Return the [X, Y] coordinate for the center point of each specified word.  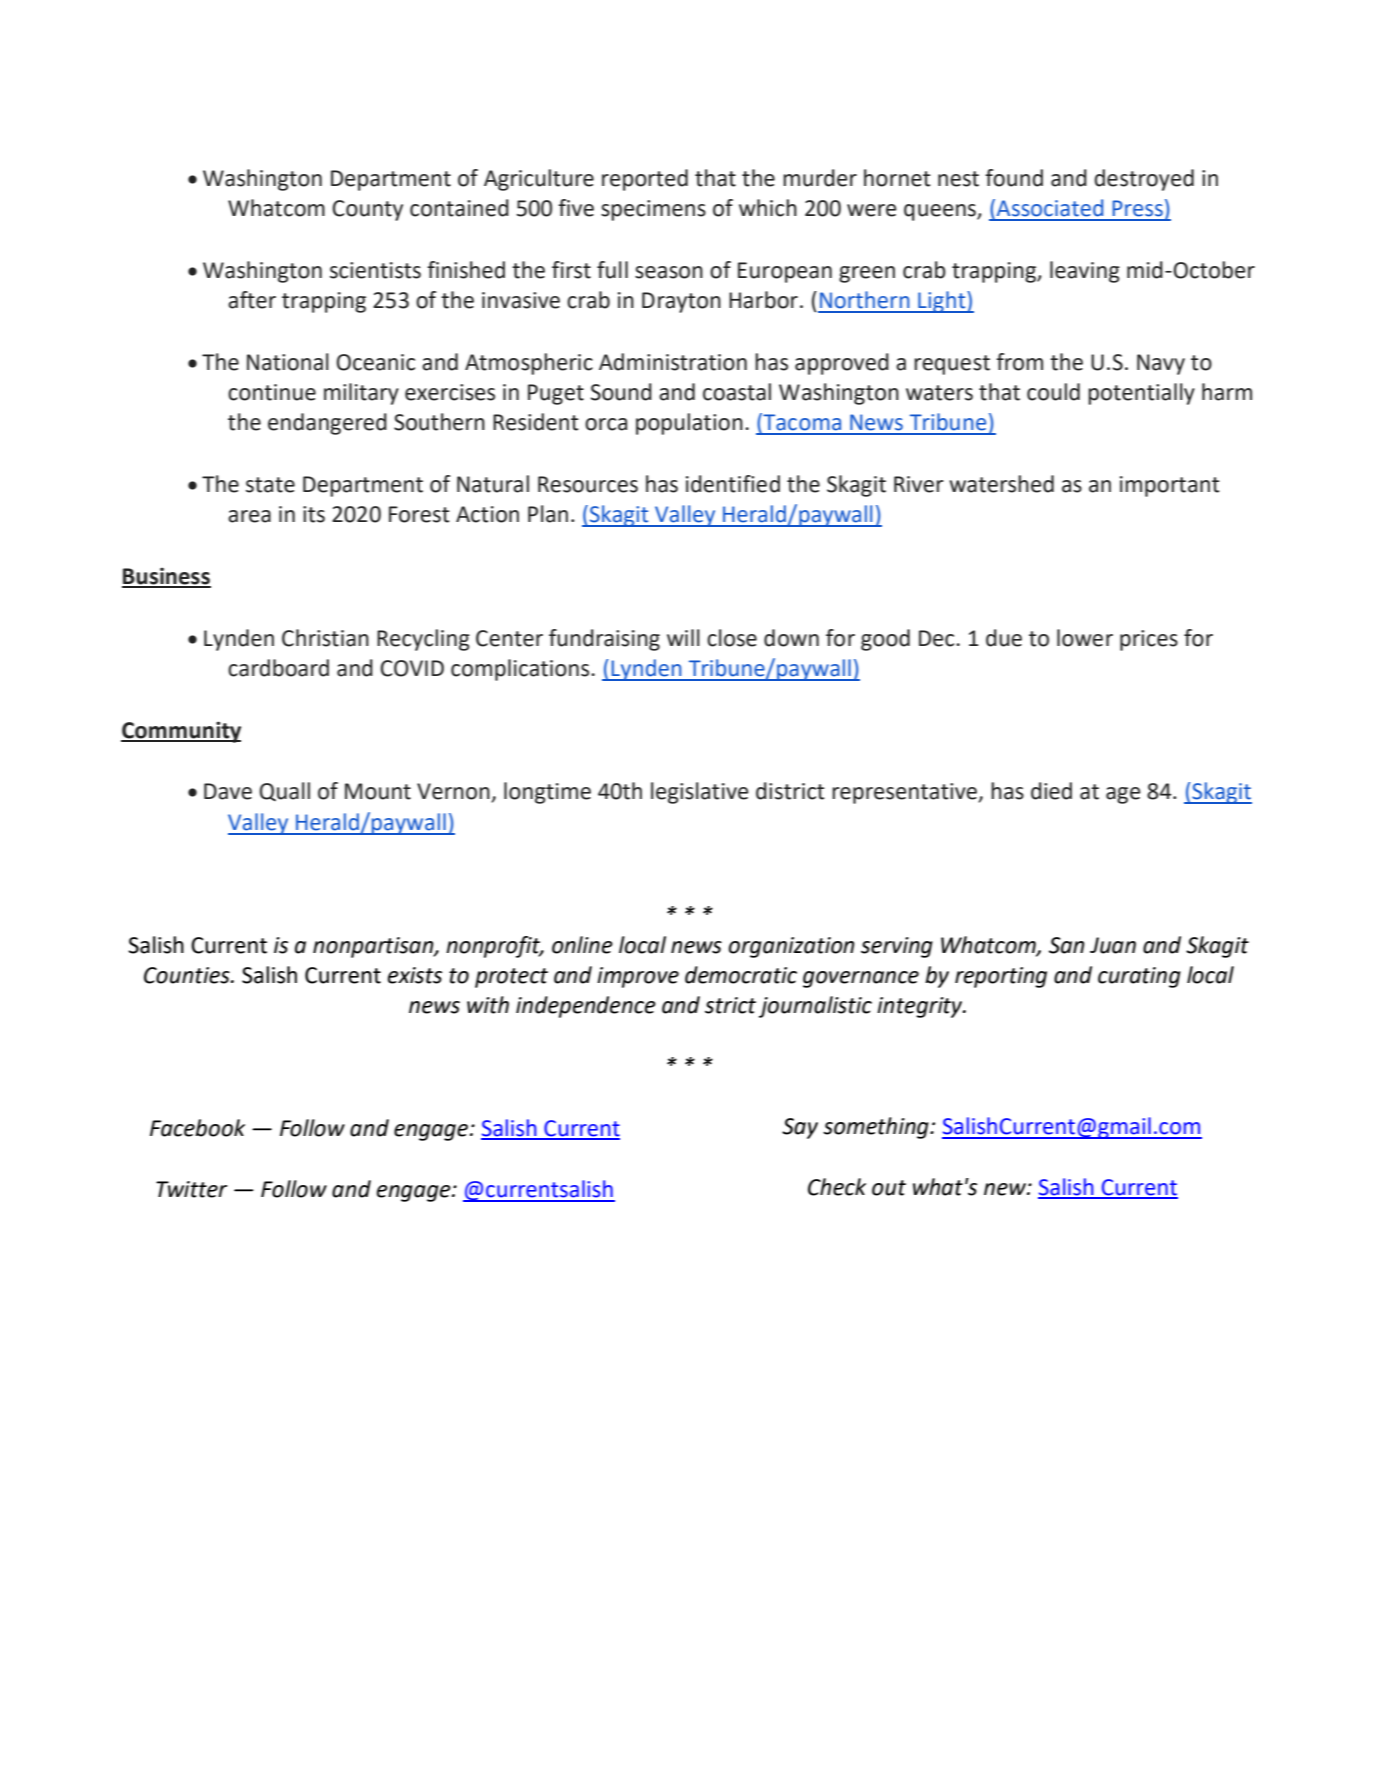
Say [800, 1128]
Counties [188, 975]
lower [1085, 638]
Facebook [197, 1128]
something [877, 1128]
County [367, 210]
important [1170, 486]
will [683, 637]
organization [791, 947]
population [689, 424]
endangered [327, 424]
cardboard [278, 668]
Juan [1113, 945]
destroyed [1144, 180]
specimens [653, 210]
